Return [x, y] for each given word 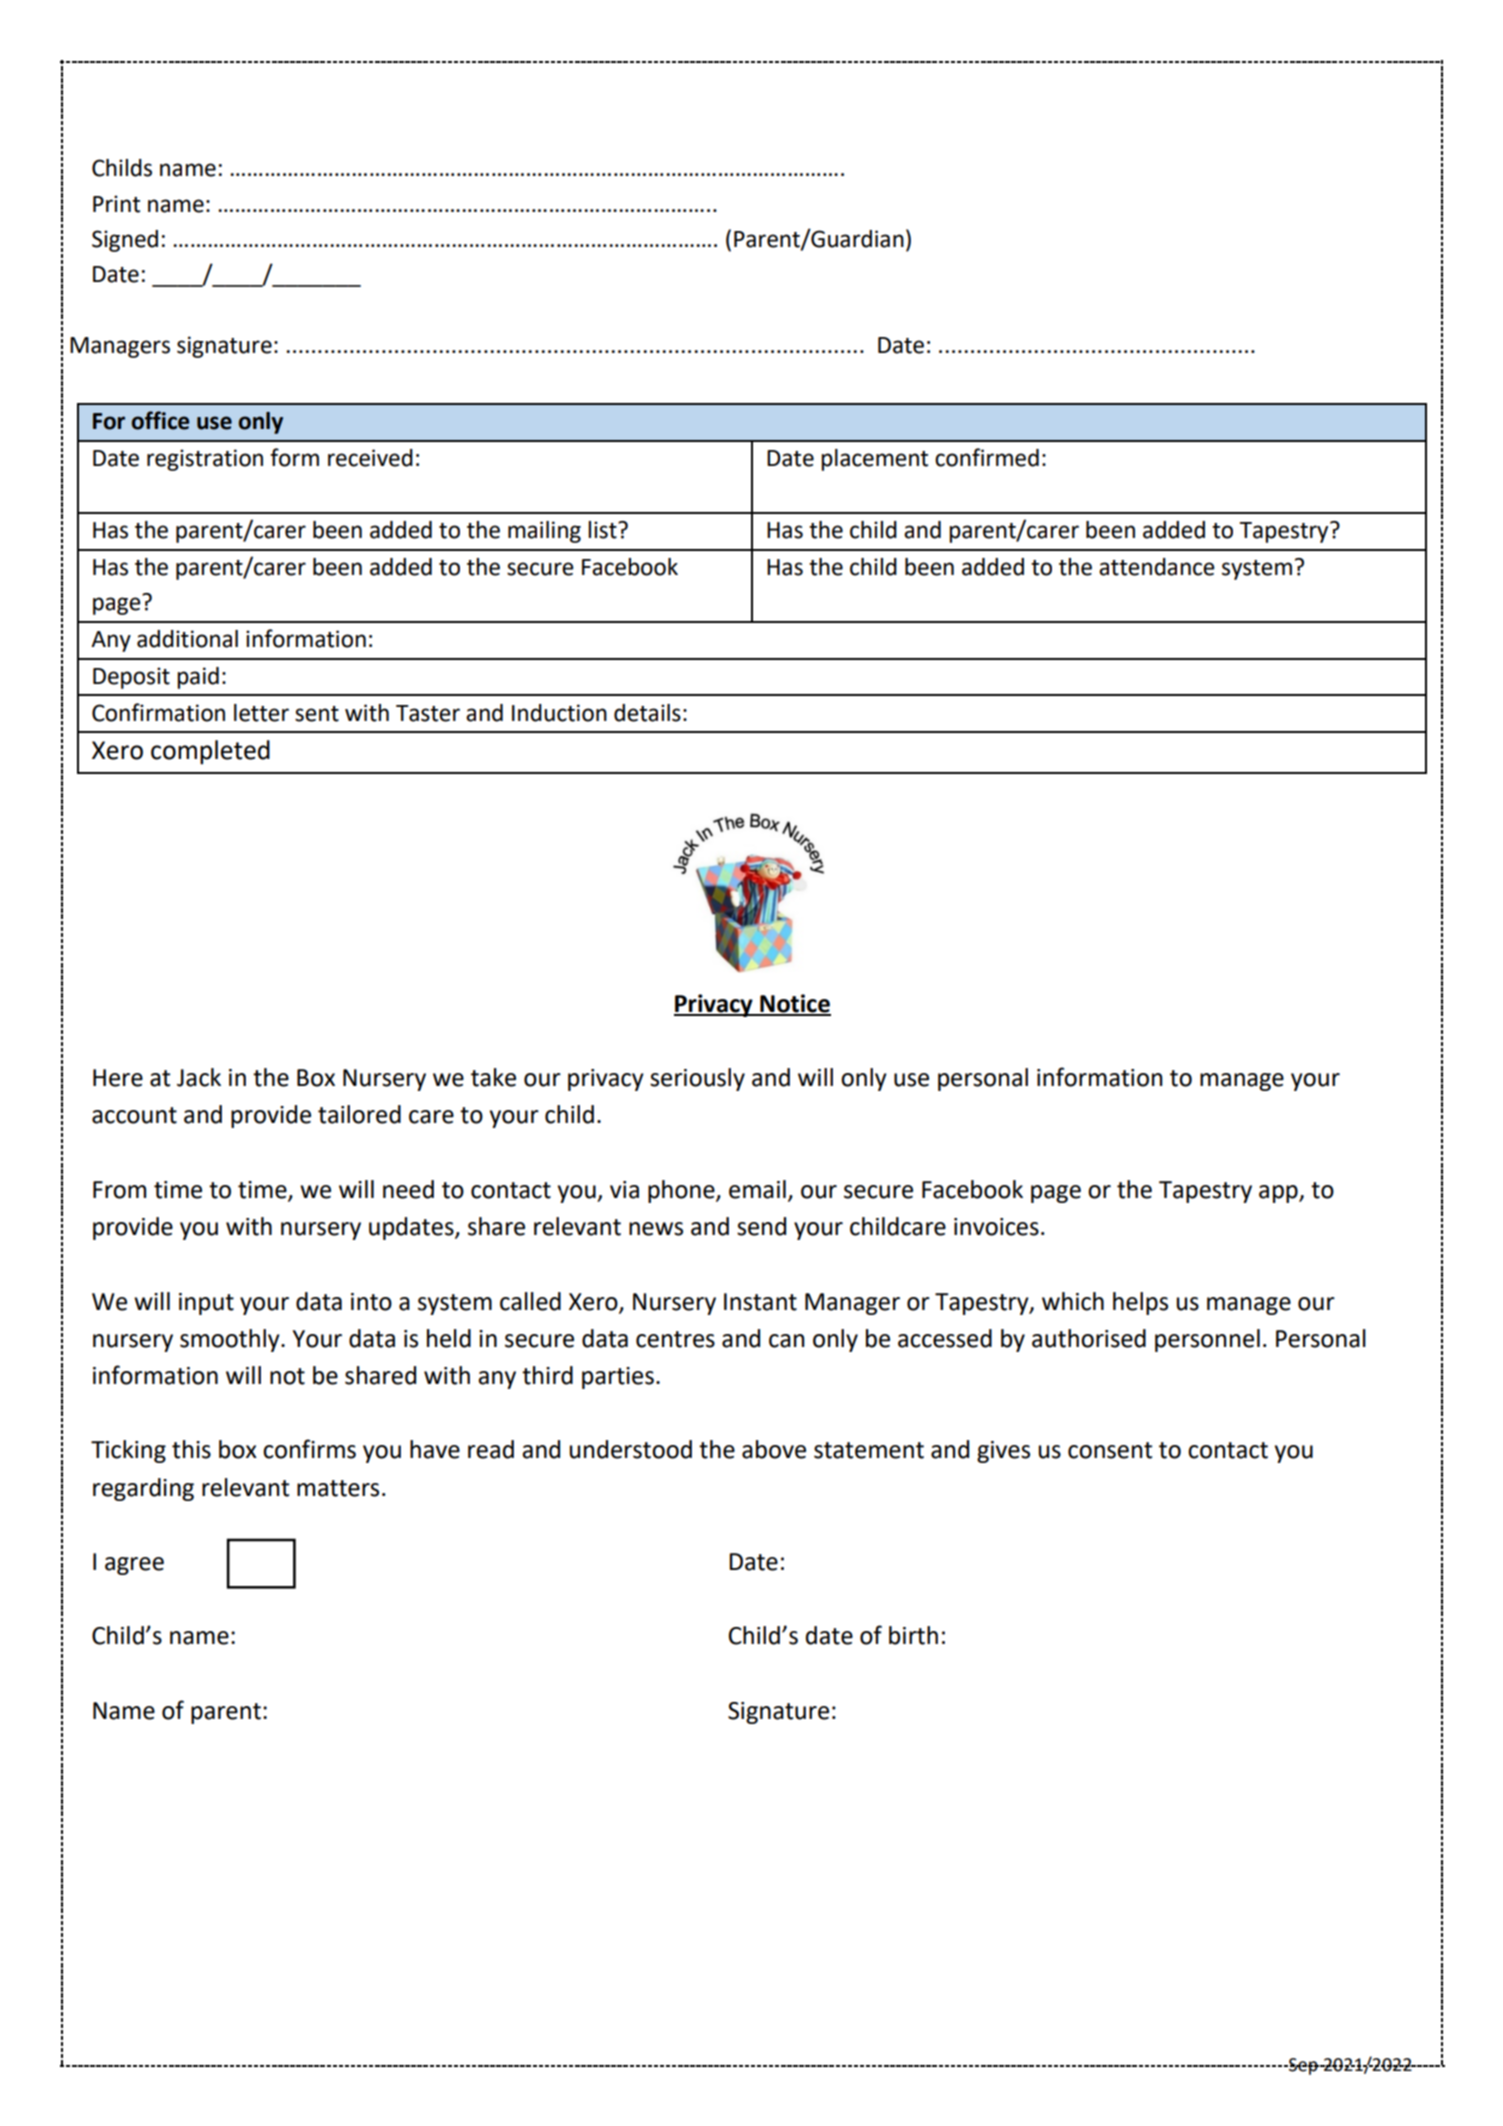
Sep [1303, 2066]
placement [874, 460]
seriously [697, 1079]
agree [134, 1566]
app [1279, 1194]
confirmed [987, 457]
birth [913, 1635]
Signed [125, 241]
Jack [199, 1077]
